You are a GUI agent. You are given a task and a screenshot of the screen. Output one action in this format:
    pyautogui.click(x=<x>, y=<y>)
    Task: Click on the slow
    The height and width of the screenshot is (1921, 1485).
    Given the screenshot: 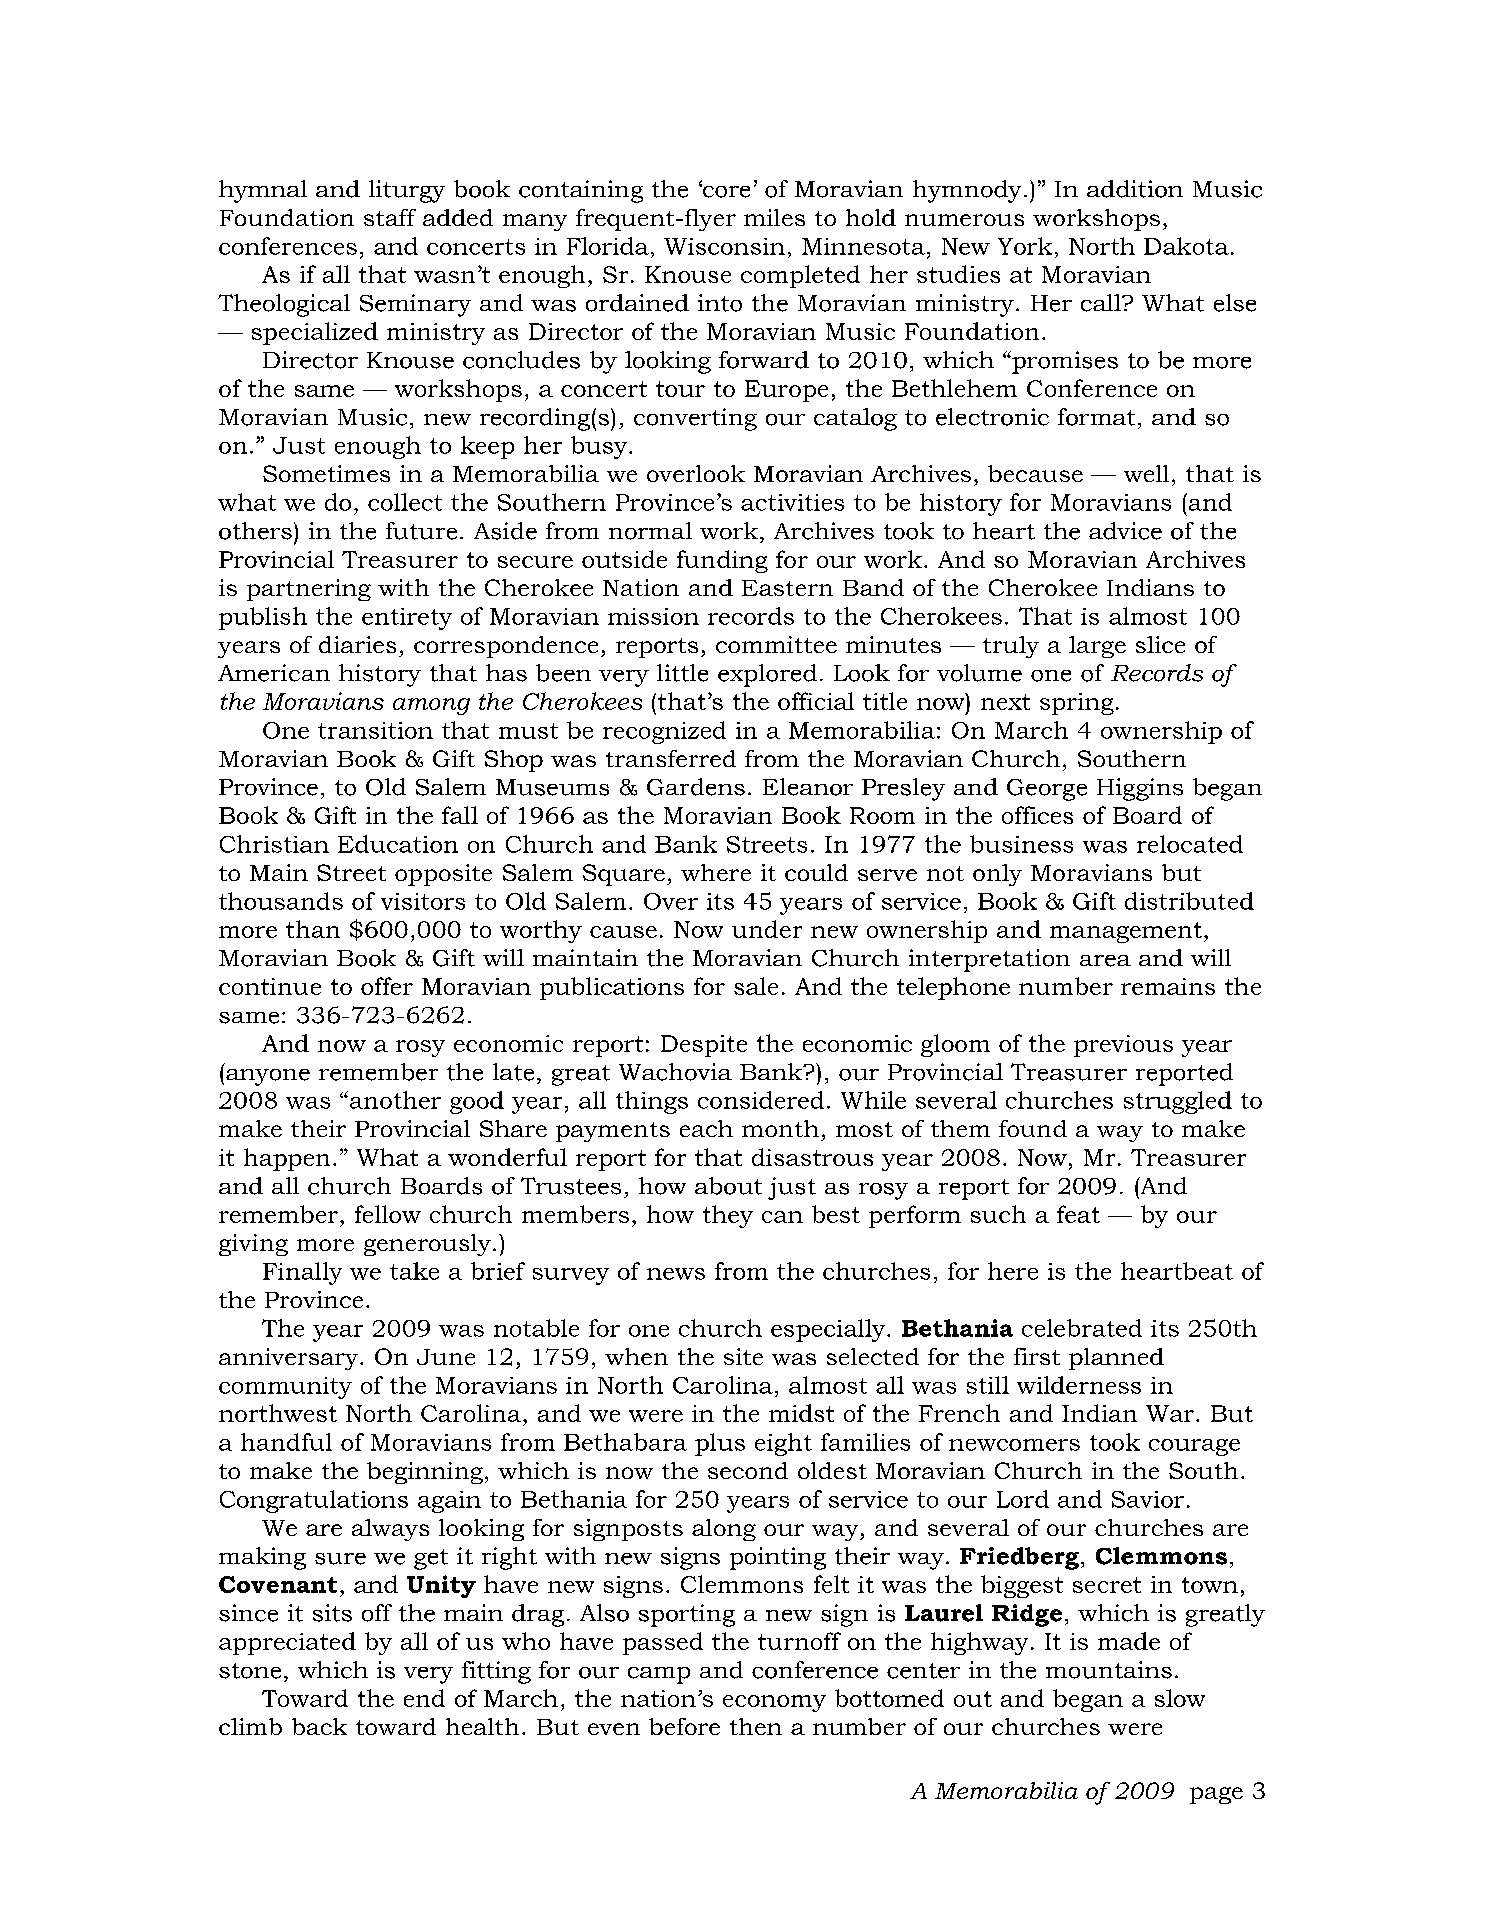 What is the action you would take?
    pyautogui.click(x=1180, y=1698)
